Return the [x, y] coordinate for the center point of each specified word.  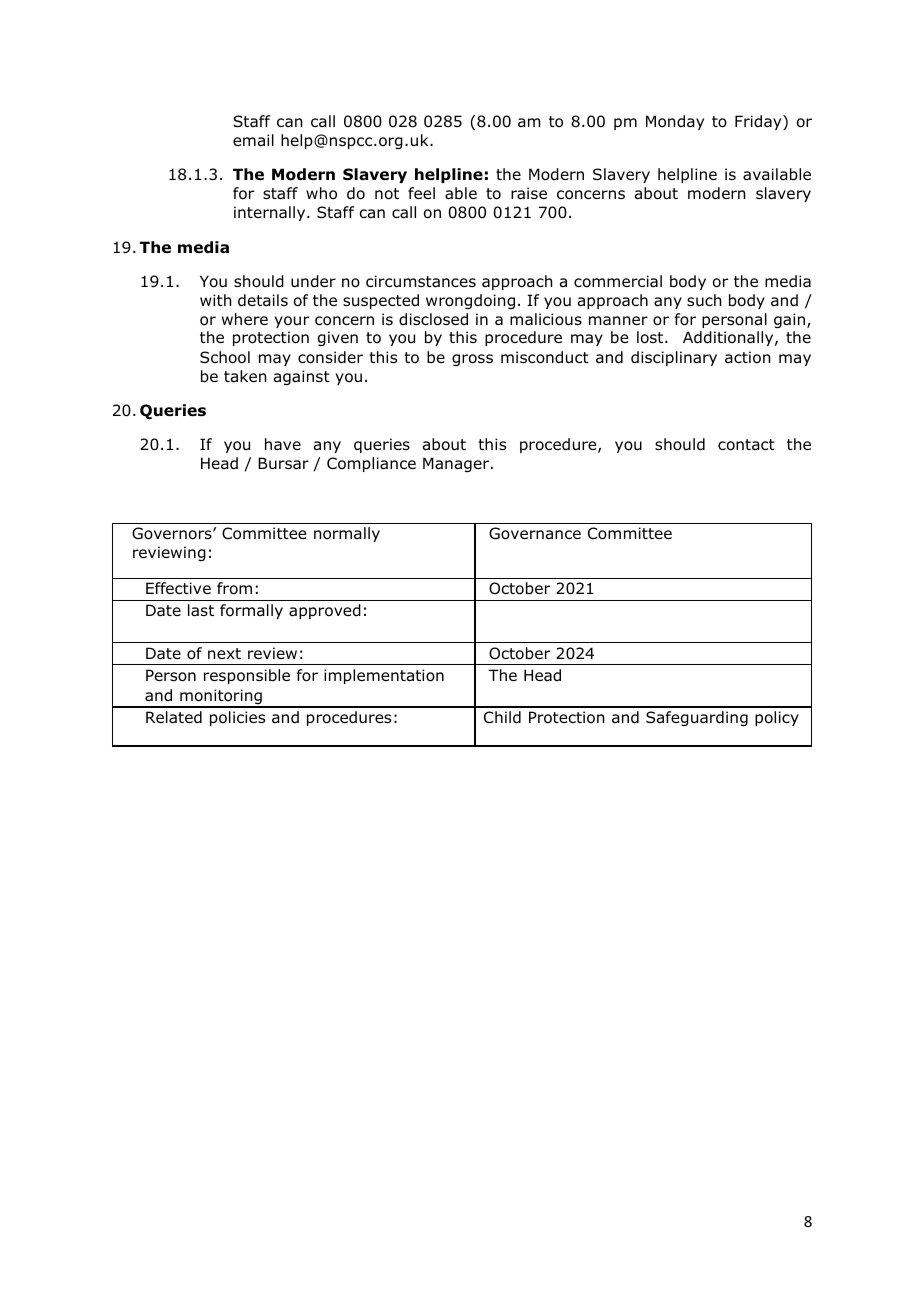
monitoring [221, 698]
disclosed [433, 319]
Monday [675, 122]
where [245, 319]
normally [347, 534]
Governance [535, 533]
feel [421, 193]
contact [746, 445]
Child [502, 717]
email [253, 140]
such [704, 300]
